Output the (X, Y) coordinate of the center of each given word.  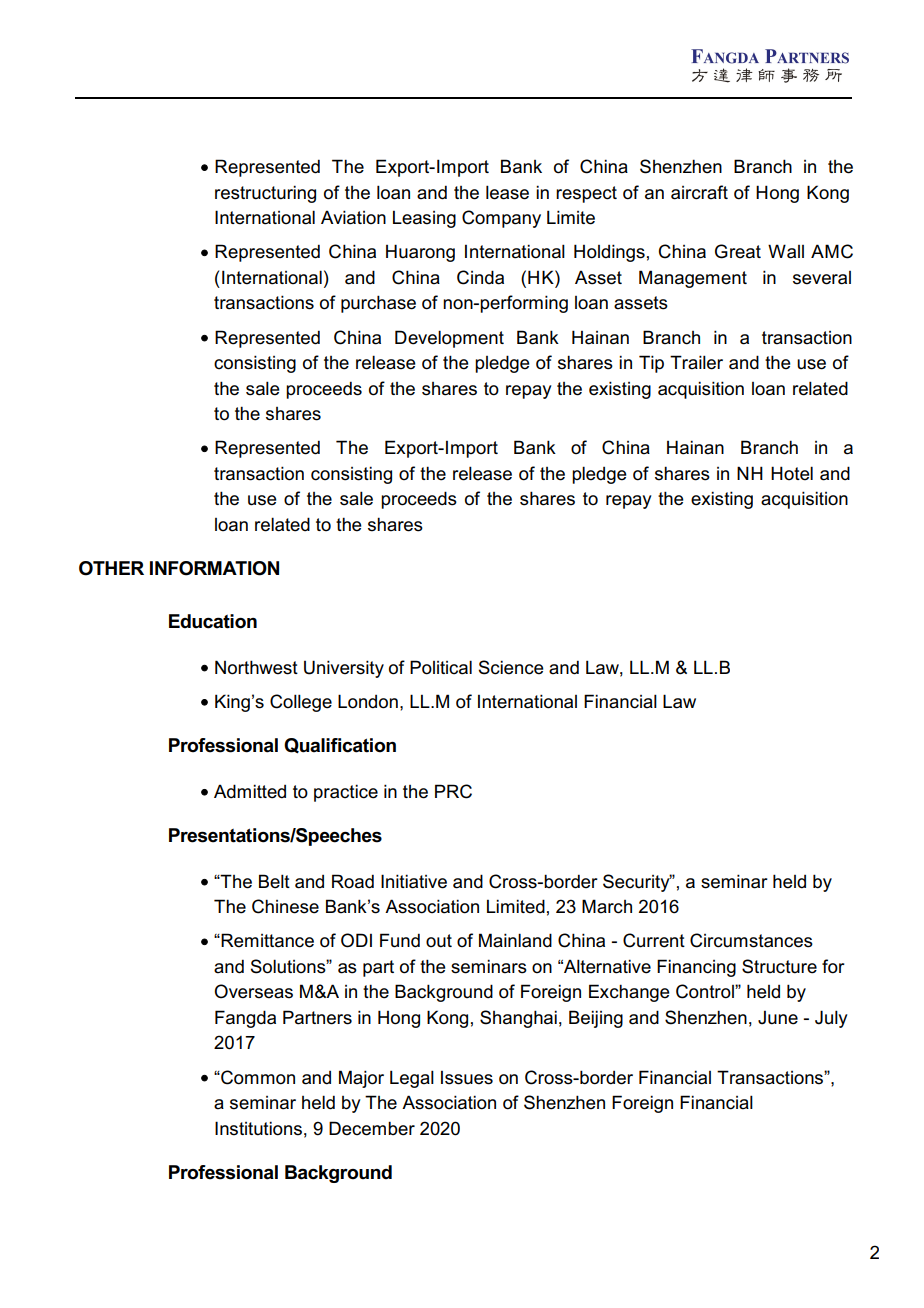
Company (501, 219)
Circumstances (751, 940)
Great (738, 251)
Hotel (792, 473)
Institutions (258, 1128)
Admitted (250, 791)
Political (441, 667)
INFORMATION (214, 568)
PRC (453, 791)
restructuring (265, 194)
